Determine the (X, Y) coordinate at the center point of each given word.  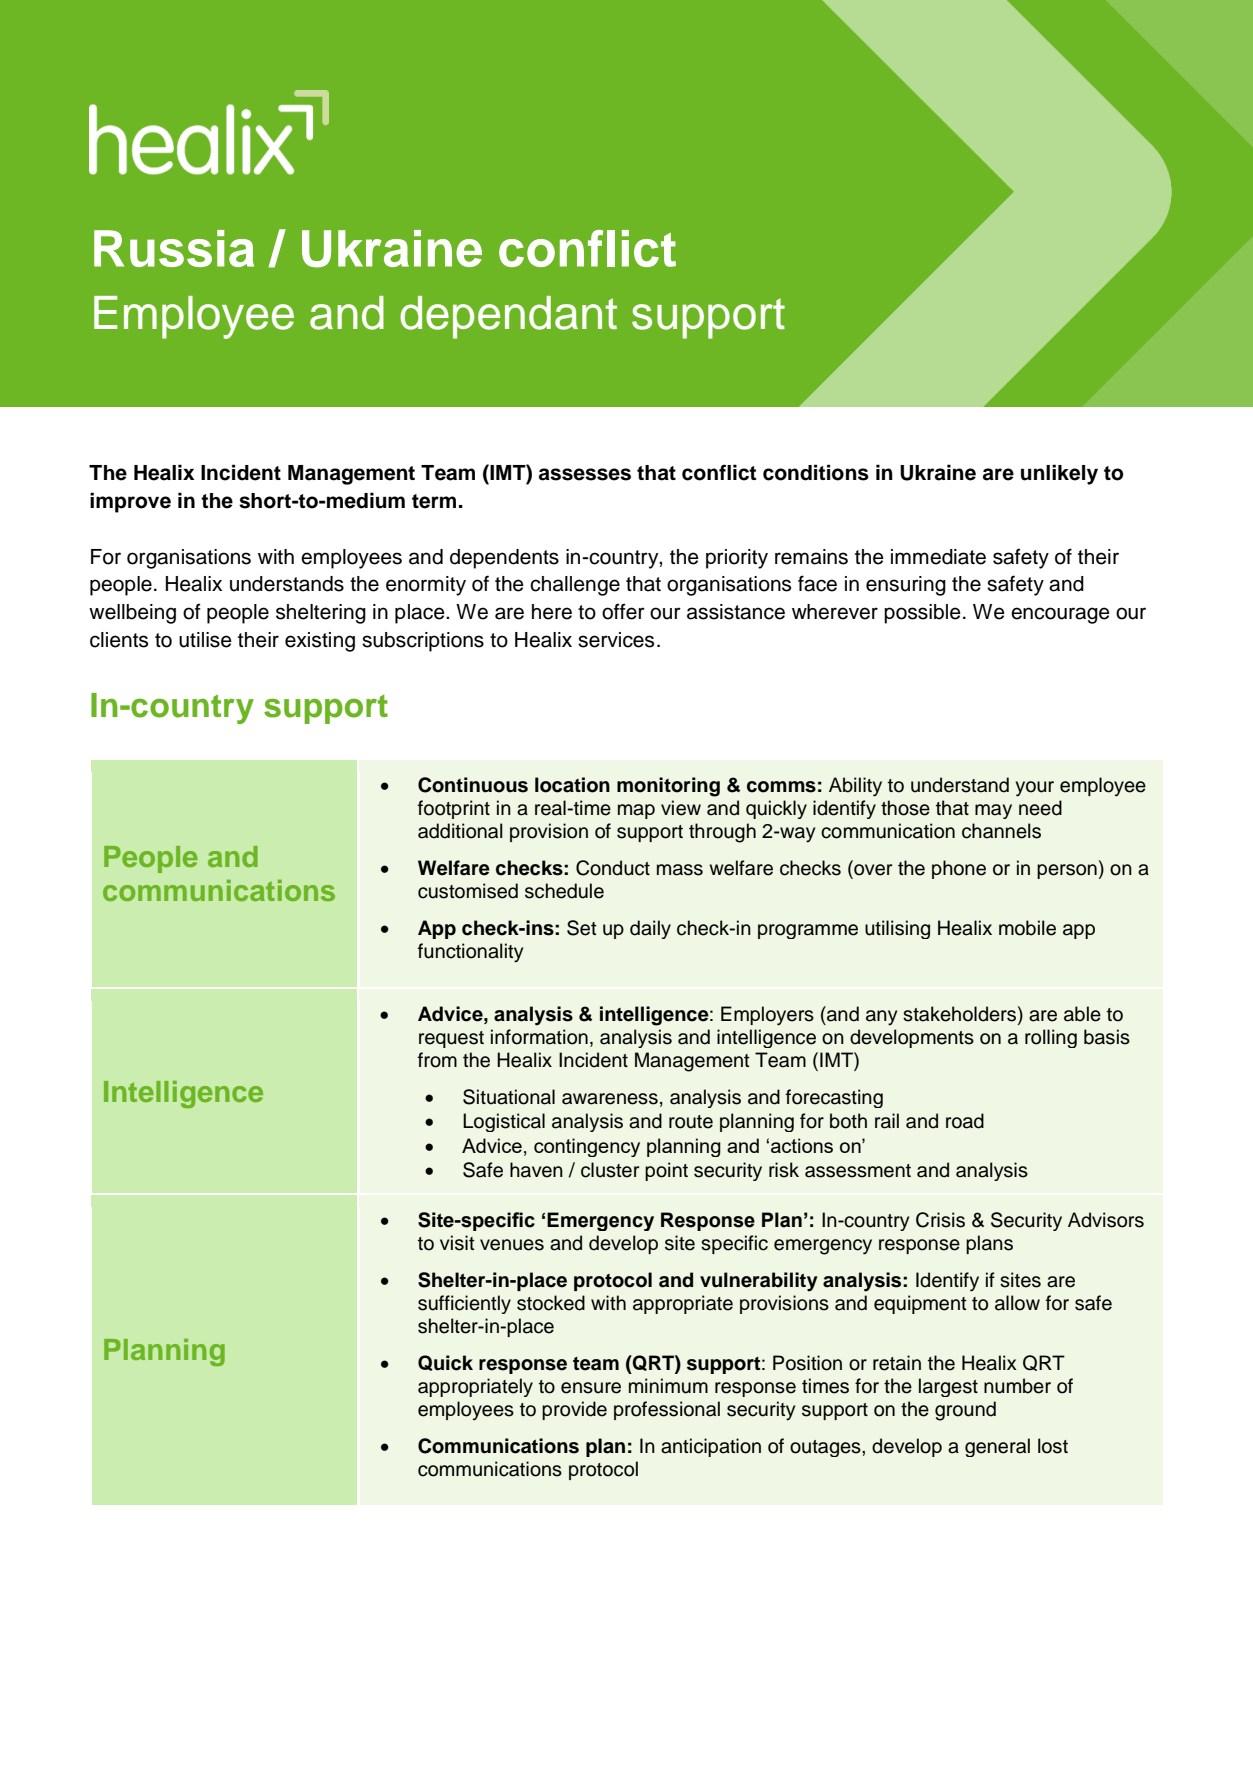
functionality (470, 953)
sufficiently (464, 1304)
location (572, 785)
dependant (508, 317)
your (1034, 789)
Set (582, 928)
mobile (1027, 928)
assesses (585, 474)
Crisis (940, 1220)
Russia (174, 248)
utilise (205, 640)
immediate (938, 557)
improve (130, 502)
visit (457, 1243)
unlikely (1059, 474)
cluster (610, 1170)
